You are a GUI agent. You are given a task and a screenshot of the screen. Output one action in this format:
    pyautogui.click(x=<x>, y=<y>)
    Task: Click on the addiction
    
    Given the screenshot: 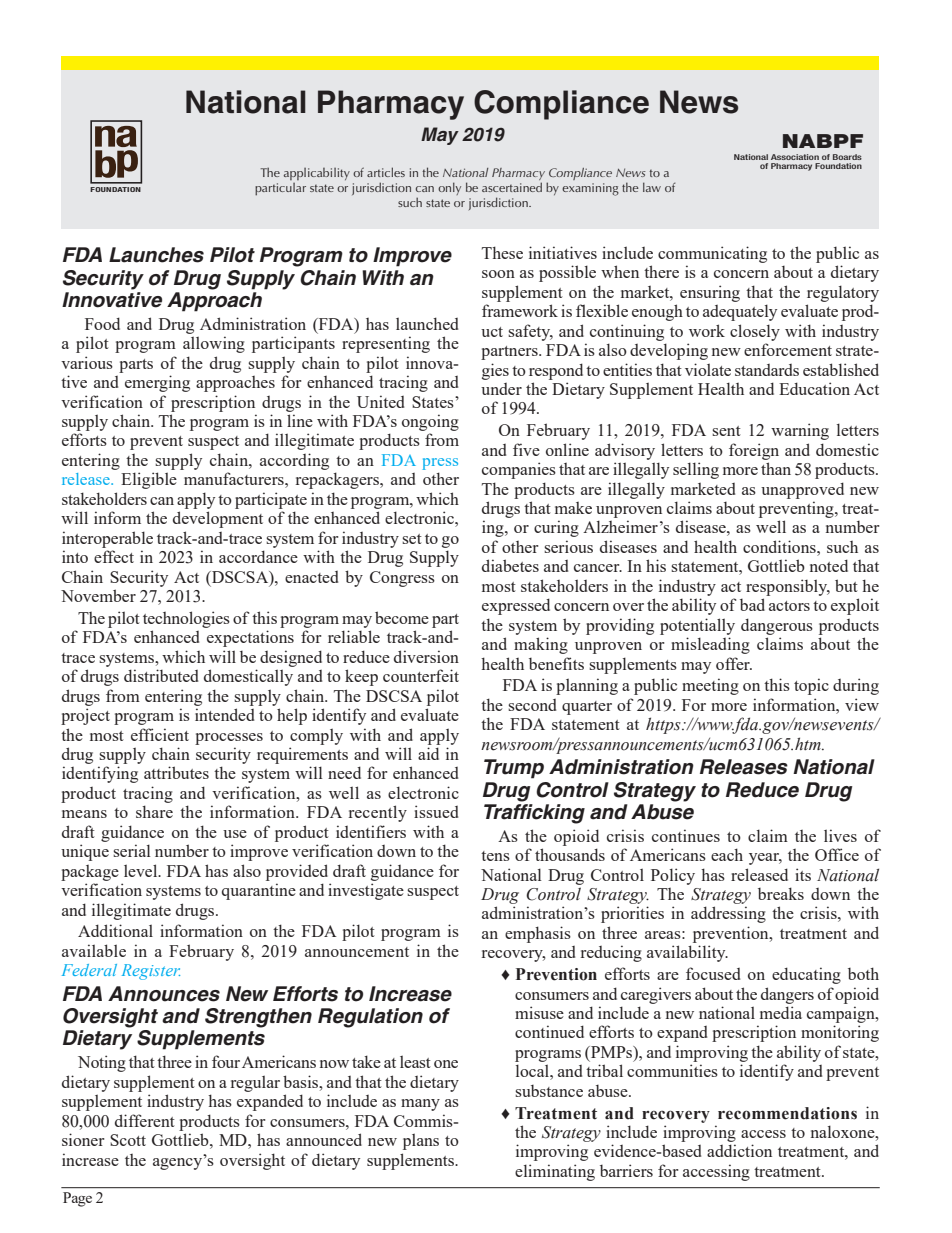 What is the action you would take?
    pyautogui.click(x=739, y=1150)
